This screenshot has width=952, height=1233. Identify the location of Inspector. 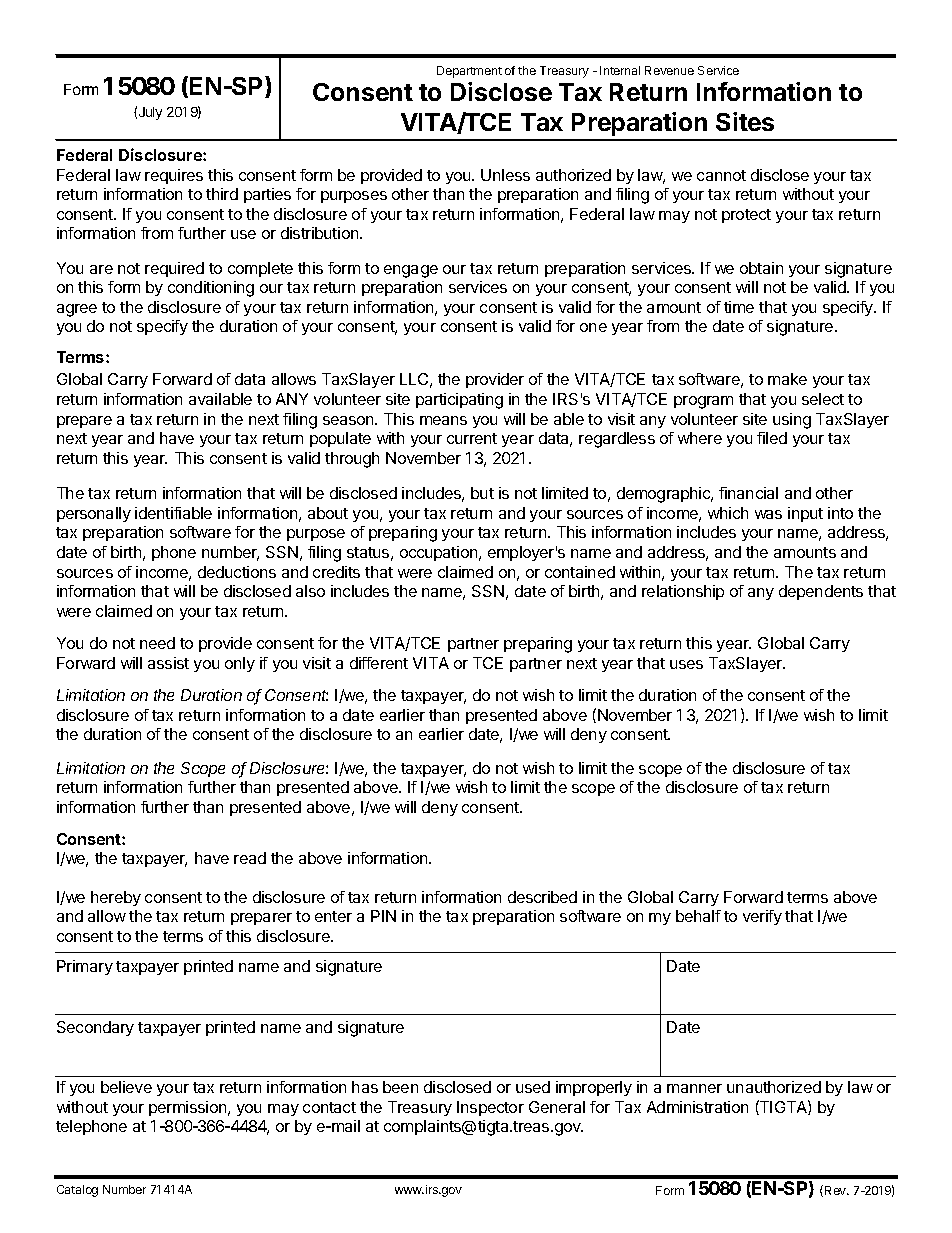
(490, 1108).
